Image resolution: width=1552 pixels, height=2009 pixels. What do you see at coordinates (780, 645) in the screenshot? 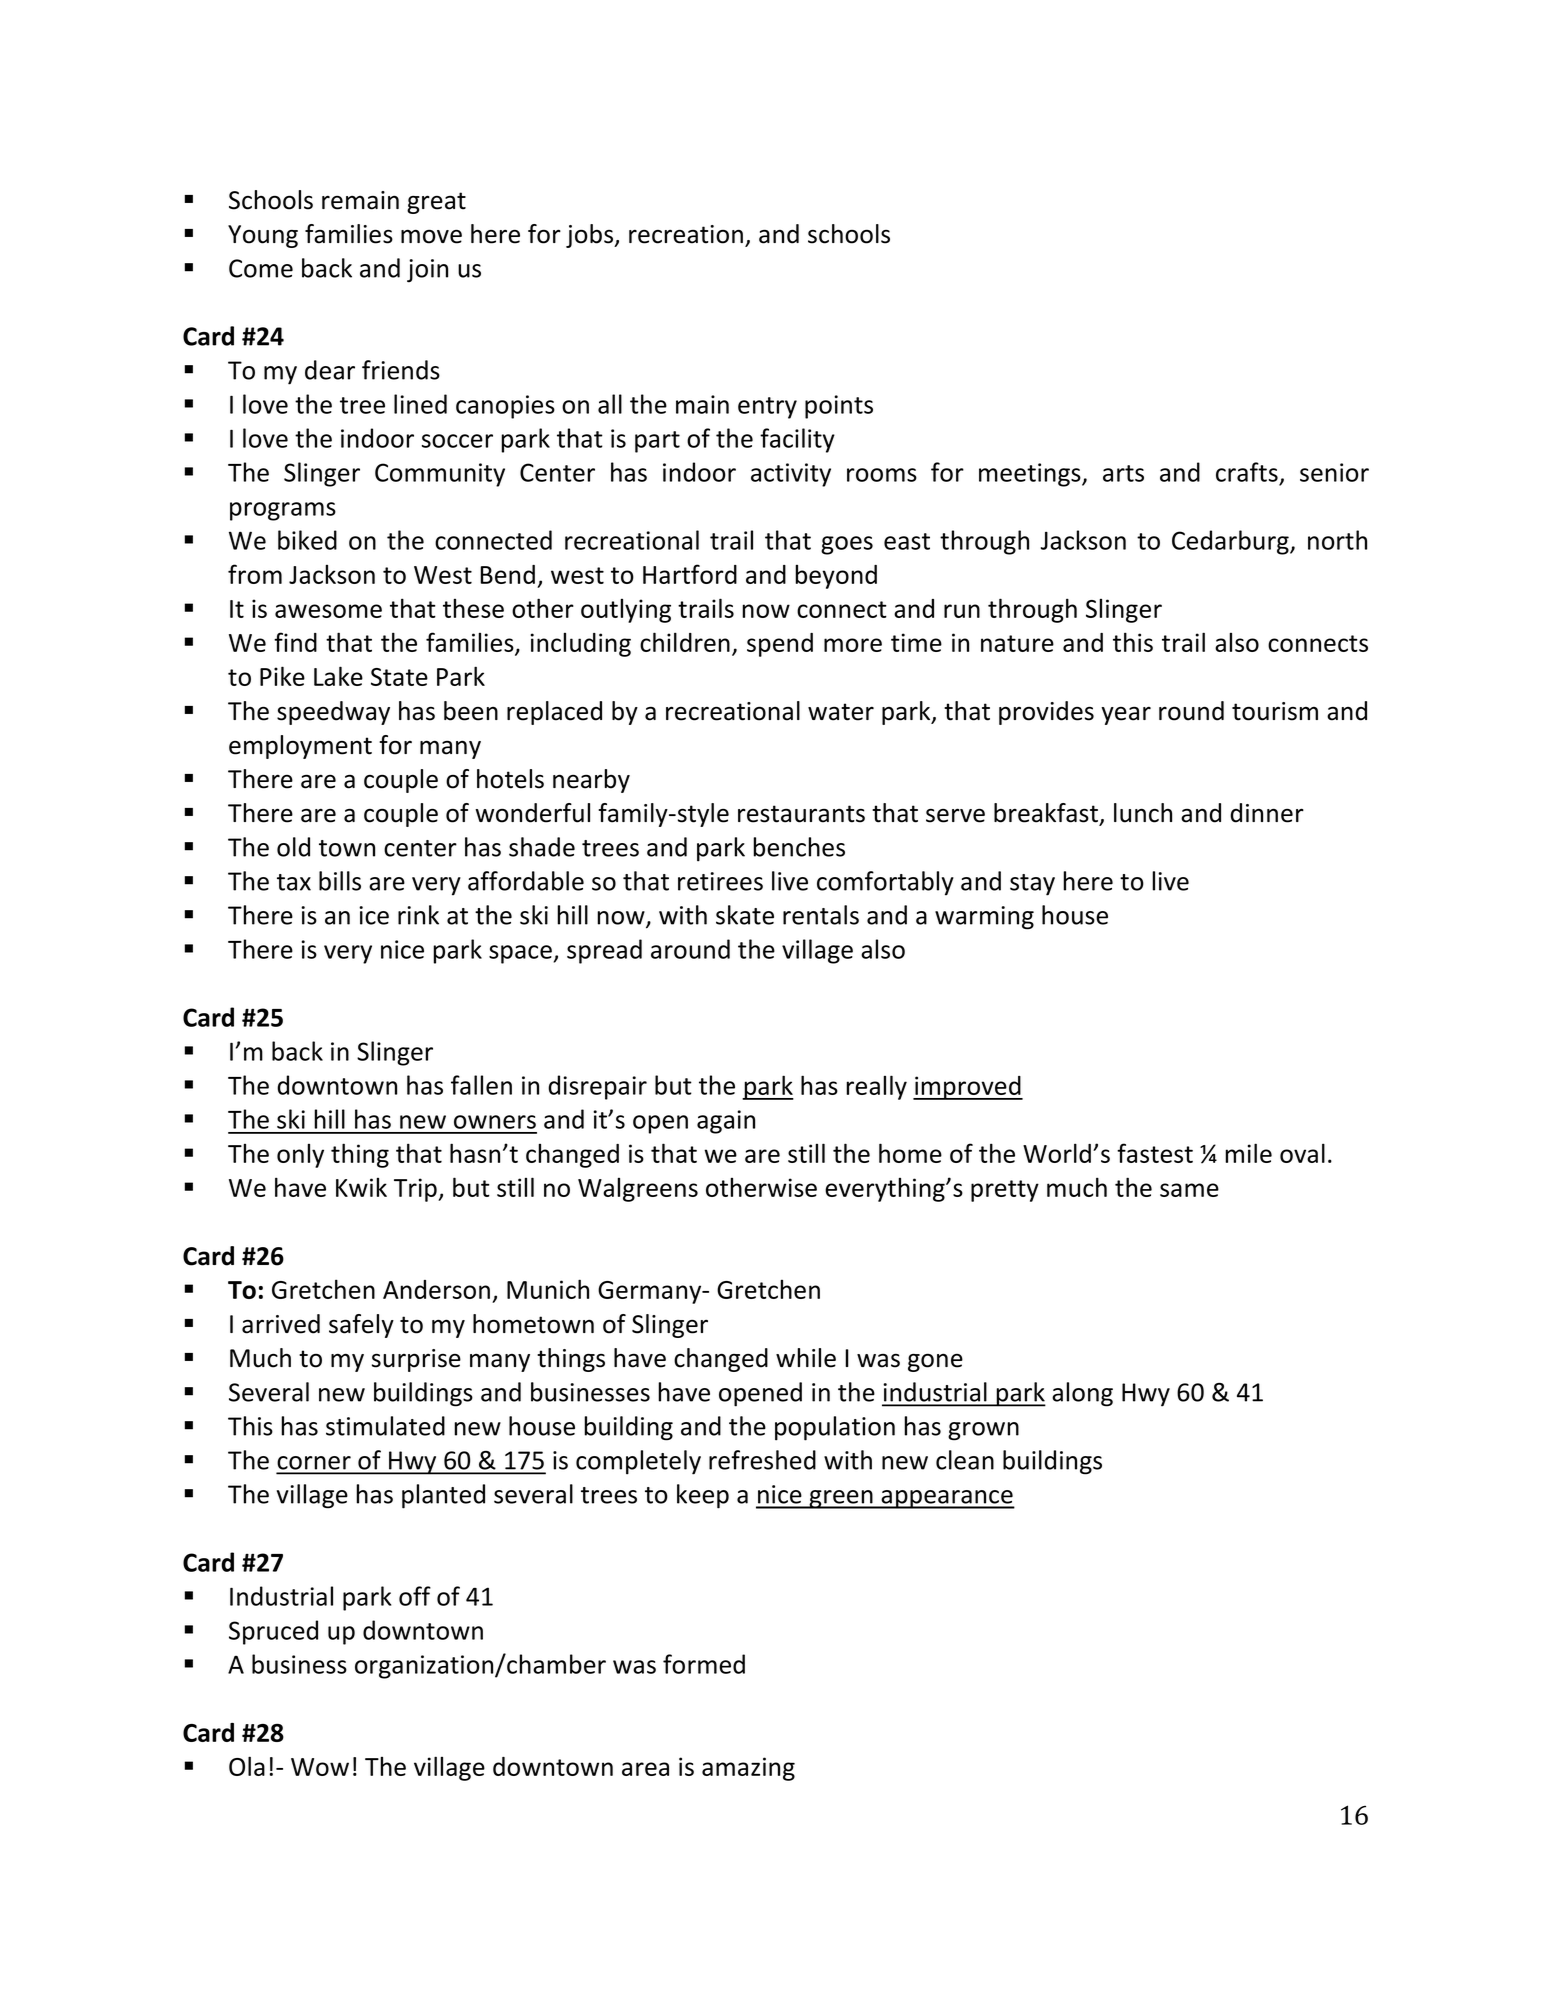
I see `spend` at bounding box center [780, 645].
